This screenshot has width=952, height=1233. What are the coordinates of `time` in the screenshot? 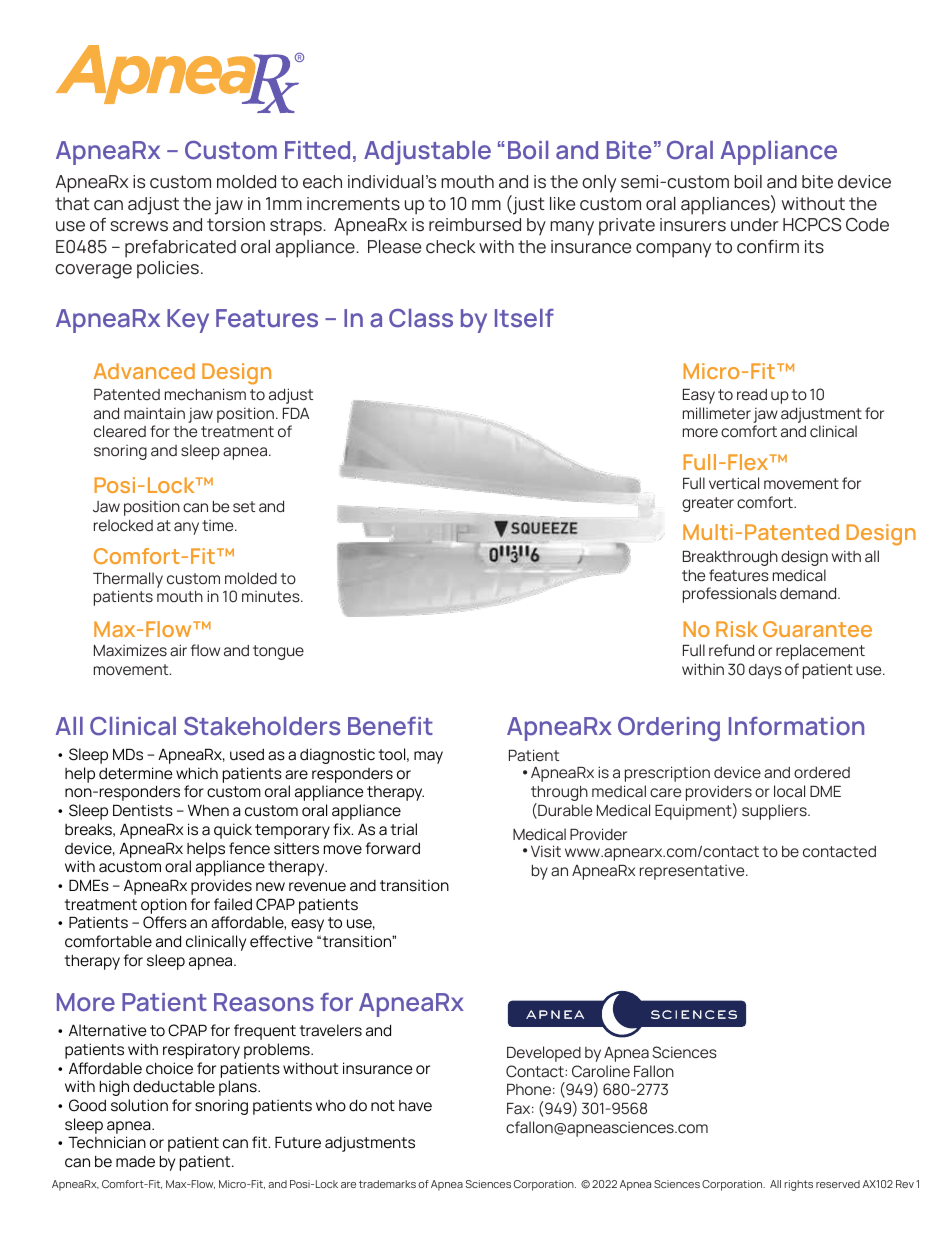 It's located at (219, 526).
